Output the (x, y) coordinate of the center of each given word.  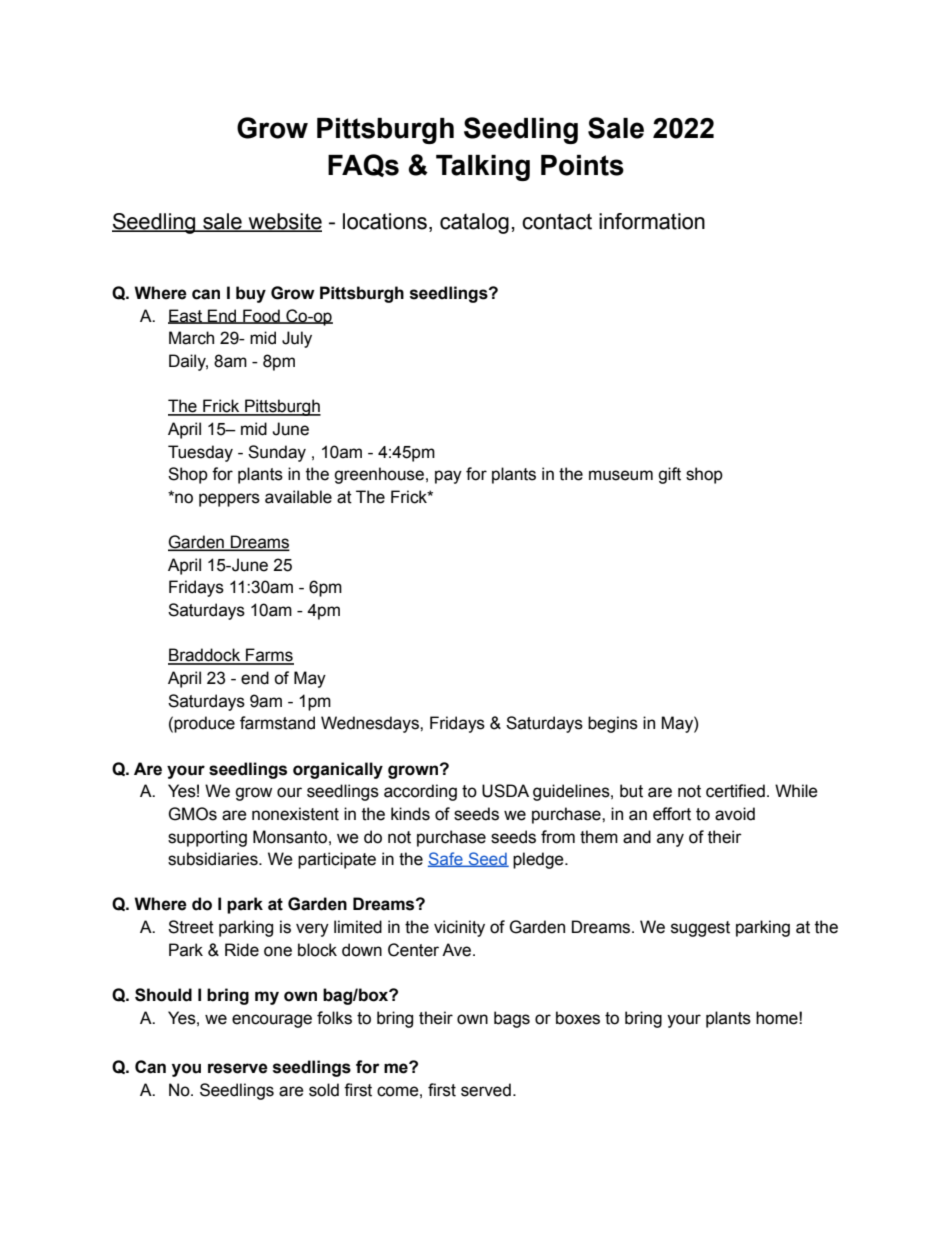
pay (448, 477)
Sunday (277, 453)
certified (735, 791)
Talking (483, 168)
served (486, 1090)
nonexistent (295, 814)
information (652, 221)
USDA (505, 791)
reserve (238, 1068)
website (284, 222)
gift (669, 475)
